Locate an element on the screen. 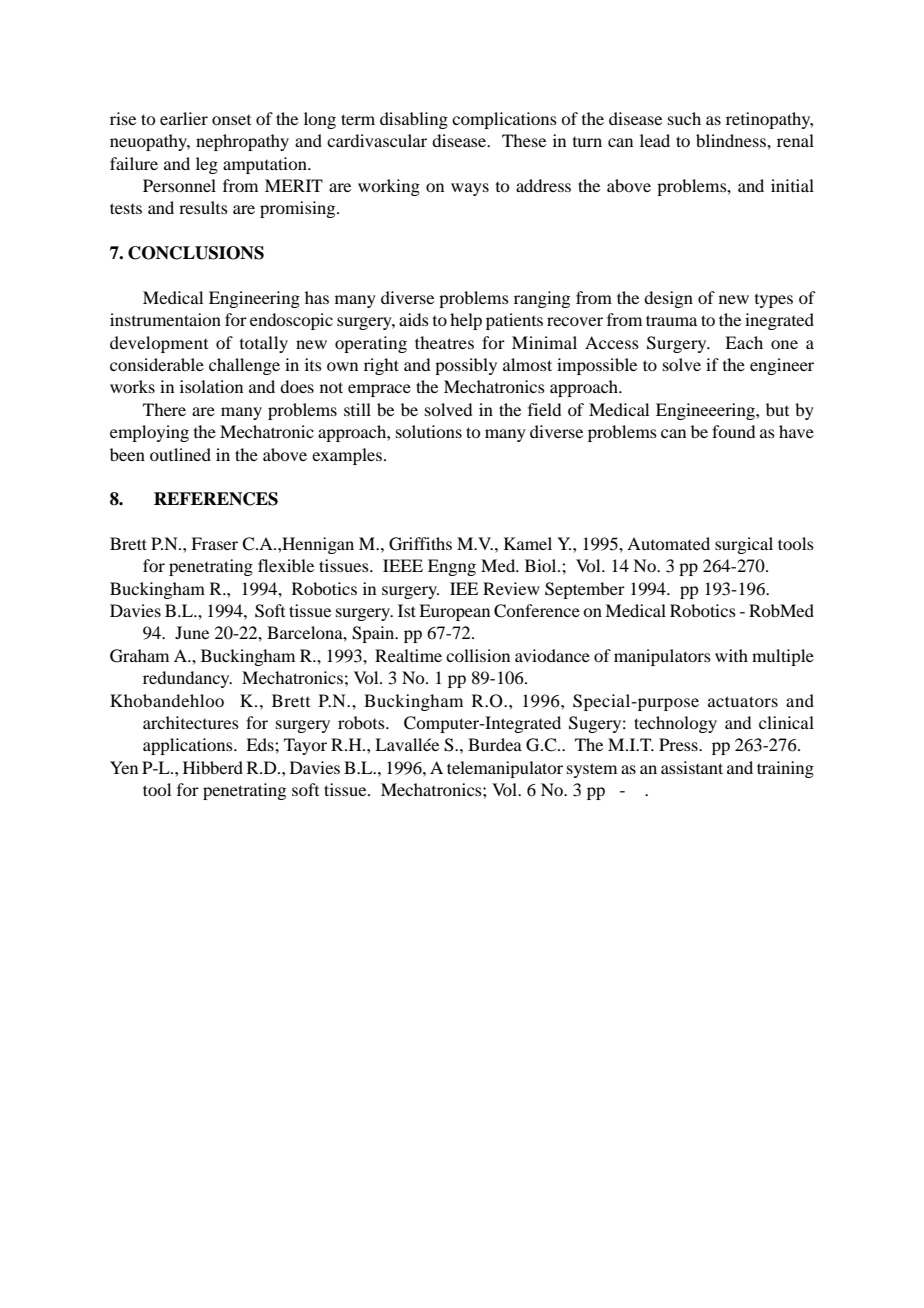 This screenshot has height=1308, width=924. applications is located at coordinates (189, 746).
